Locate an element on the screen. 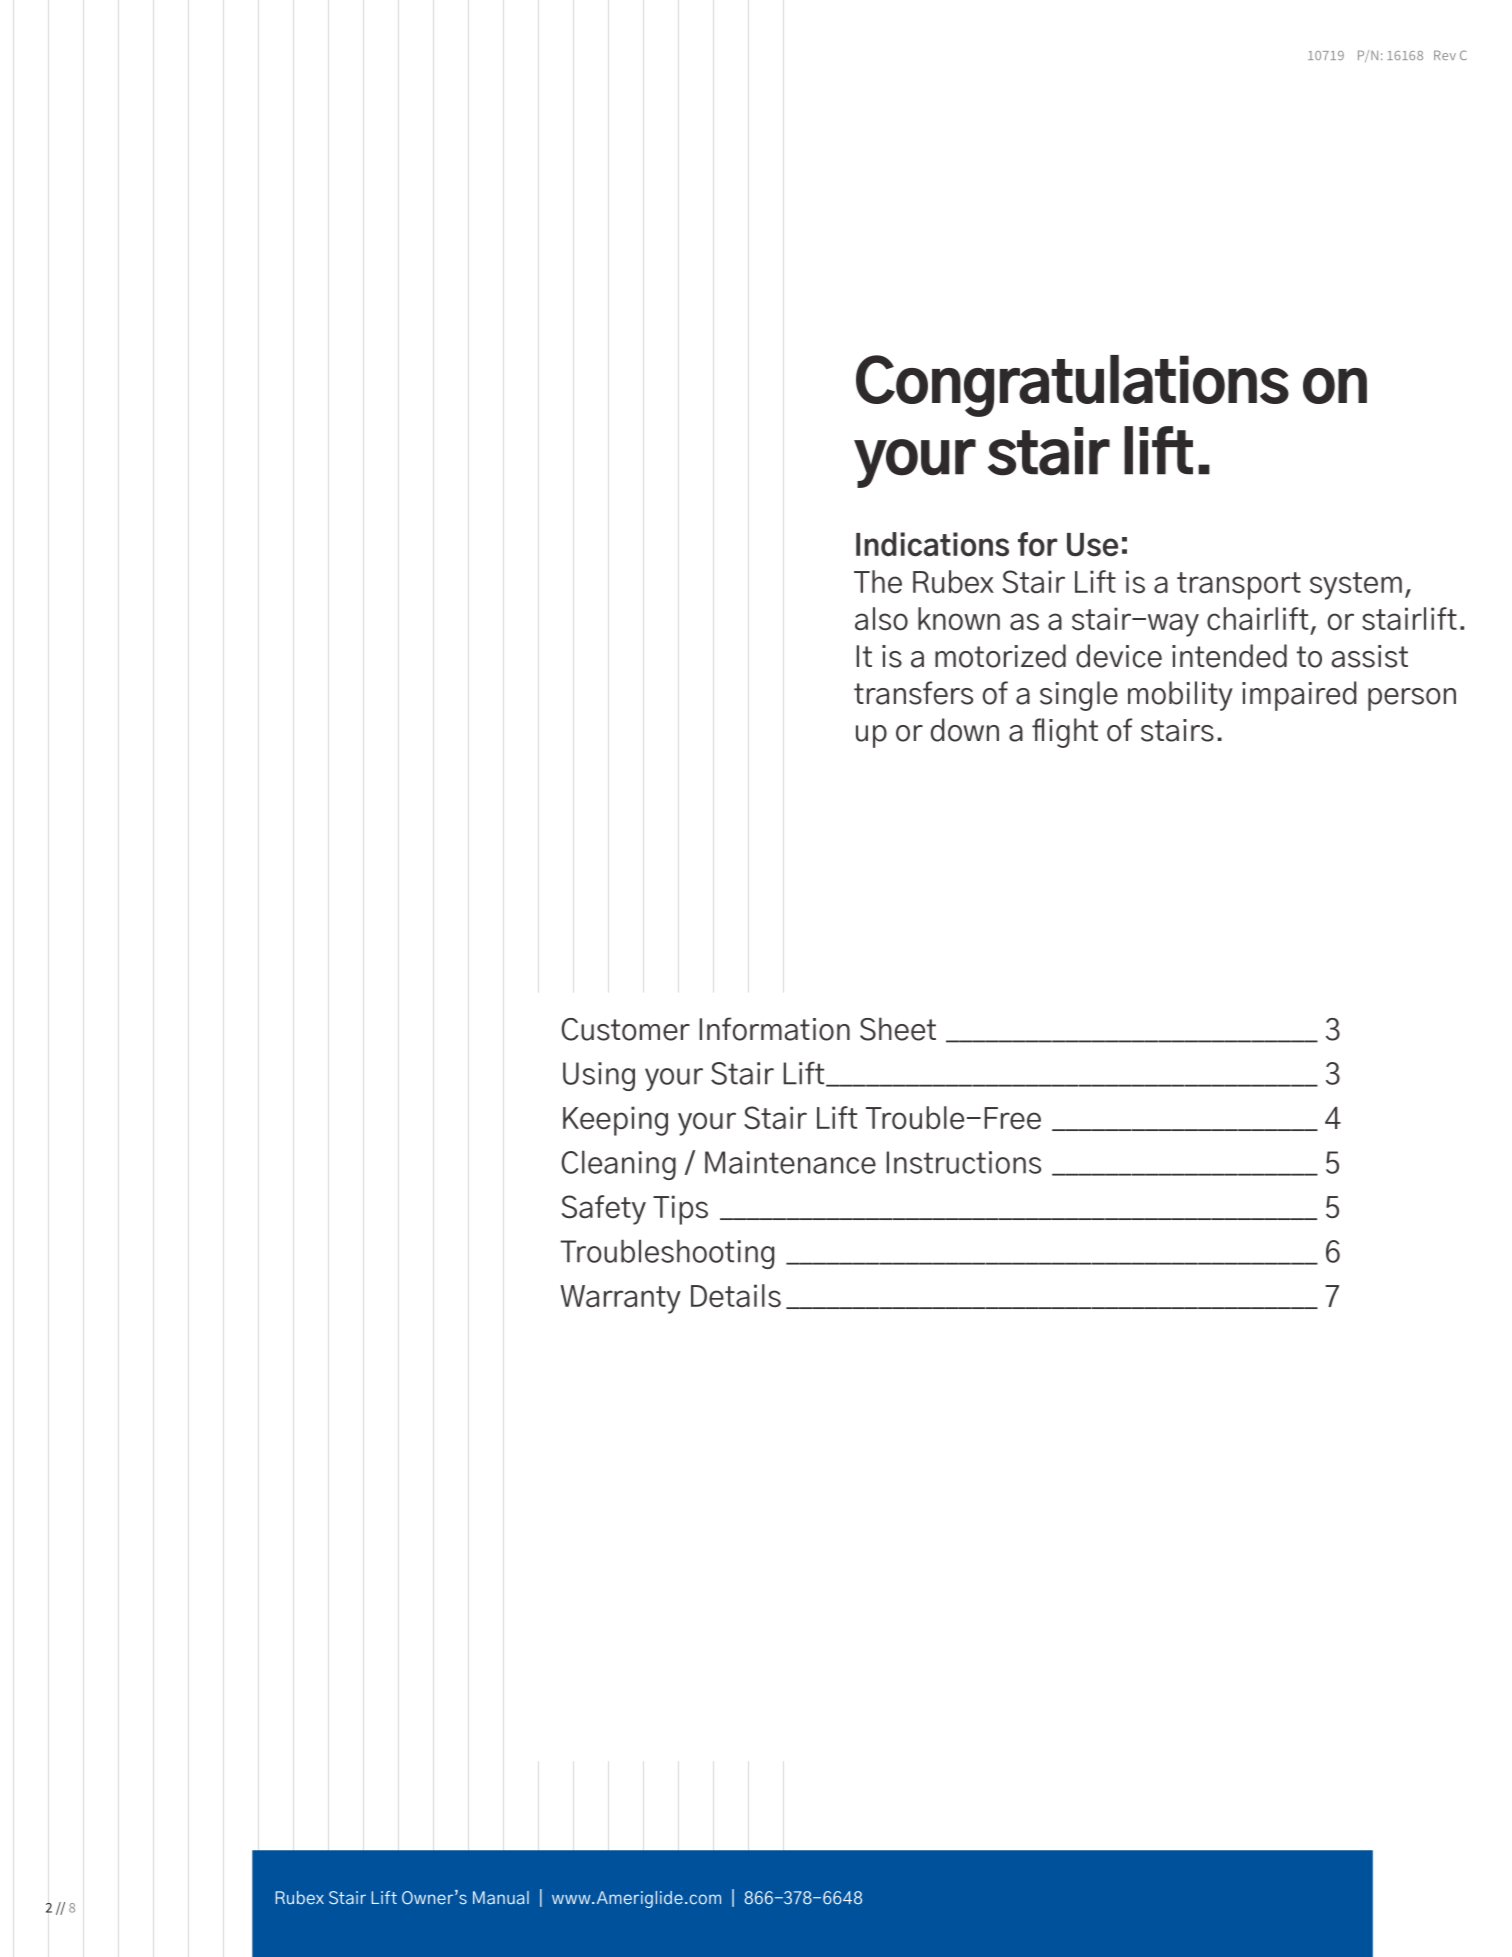 This screenshot has width=1512, height=1957. The is located at coordinates (878, 582).
